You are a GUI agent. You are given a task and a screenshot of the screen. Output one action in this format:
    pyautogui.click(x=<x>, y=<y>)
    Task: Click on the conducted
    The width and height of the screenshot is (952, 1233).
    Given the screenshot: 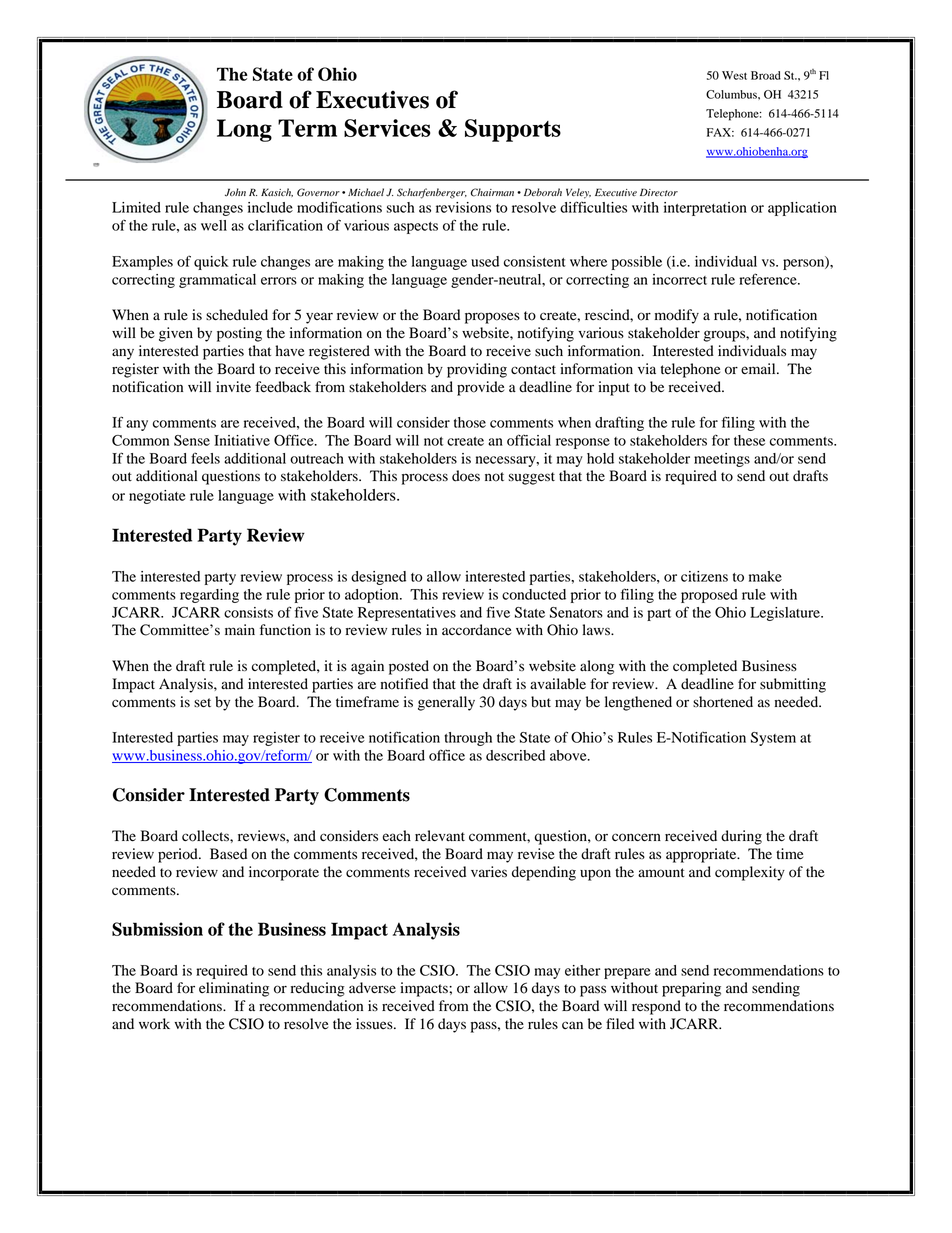 What is the action you would take?
    pyautogui.click(x=534, y=594)
